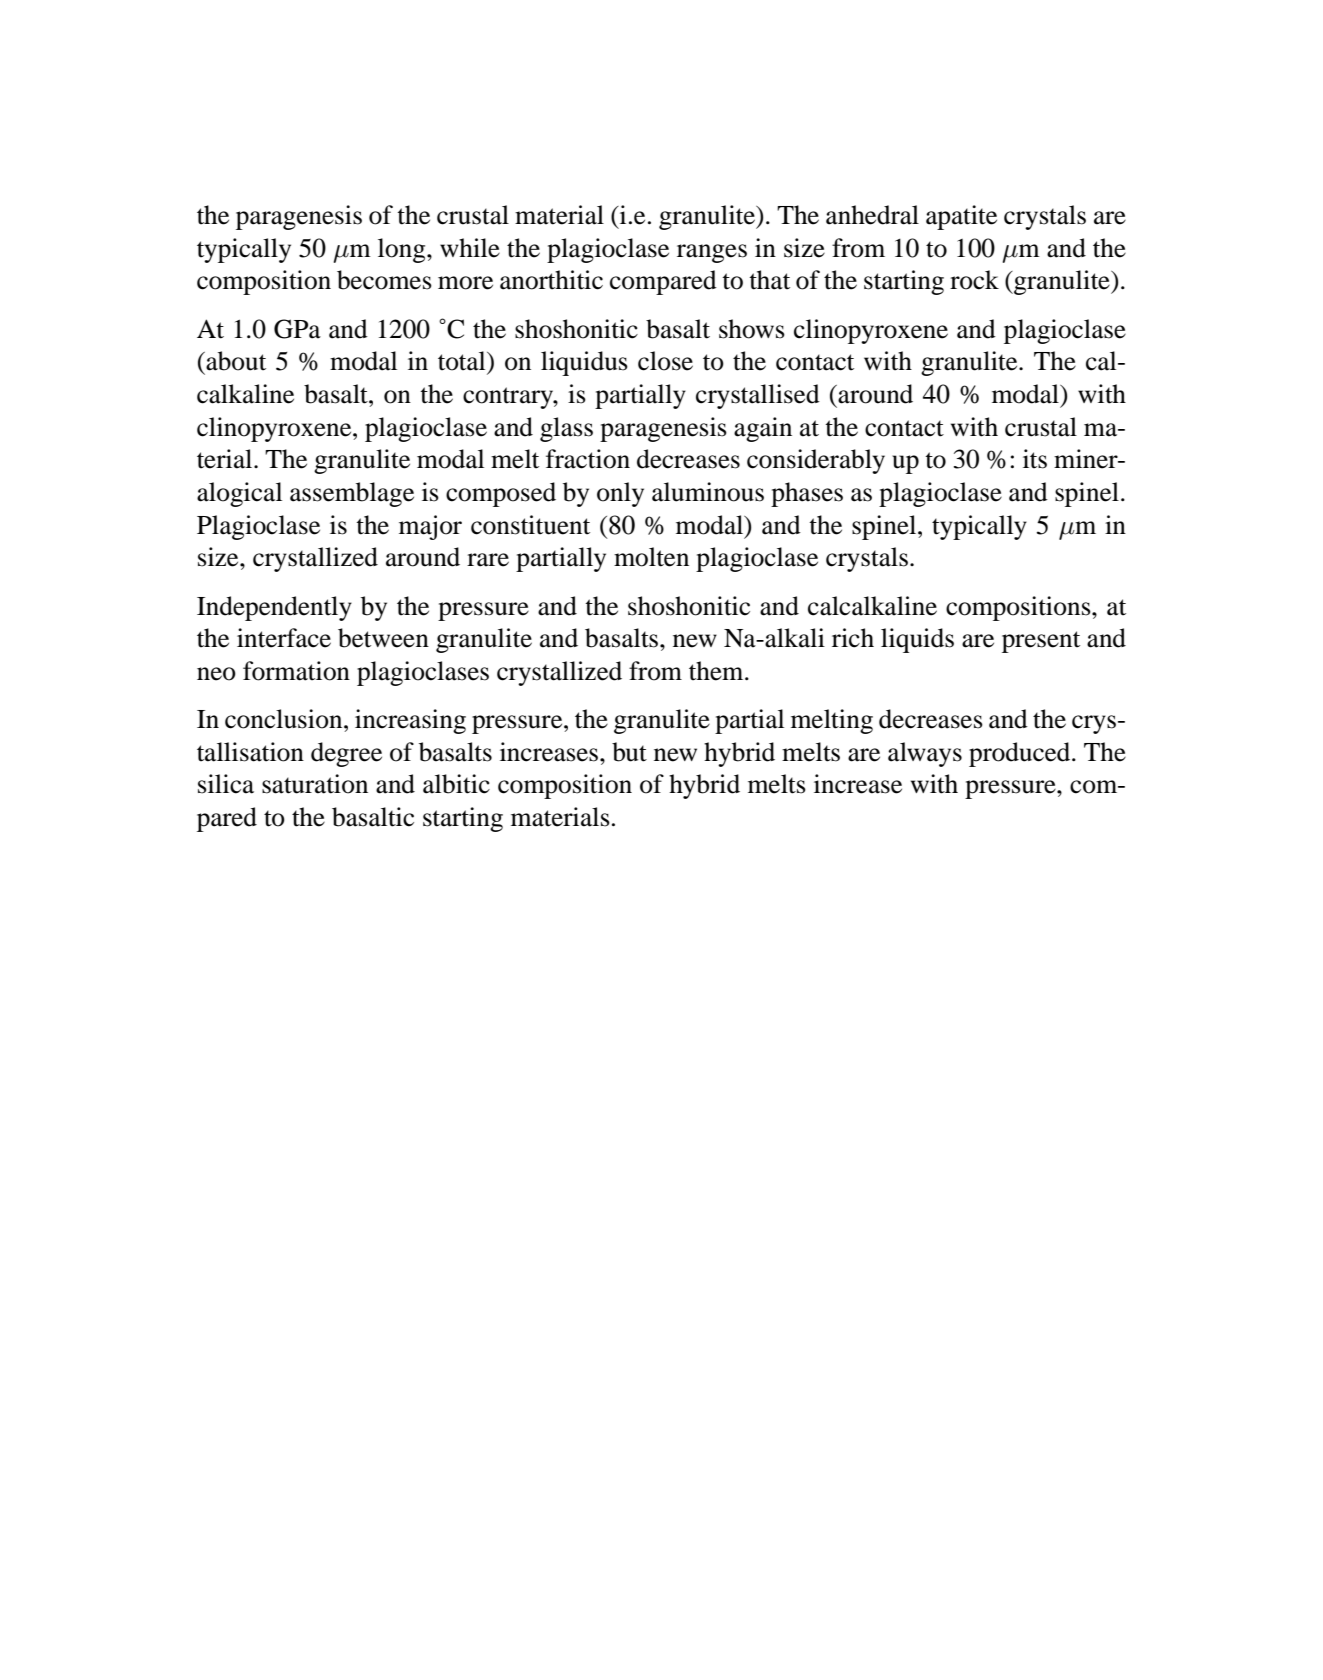 The height and width of the image is (1680, 1323). I want to click on long, so click(403, 250).
